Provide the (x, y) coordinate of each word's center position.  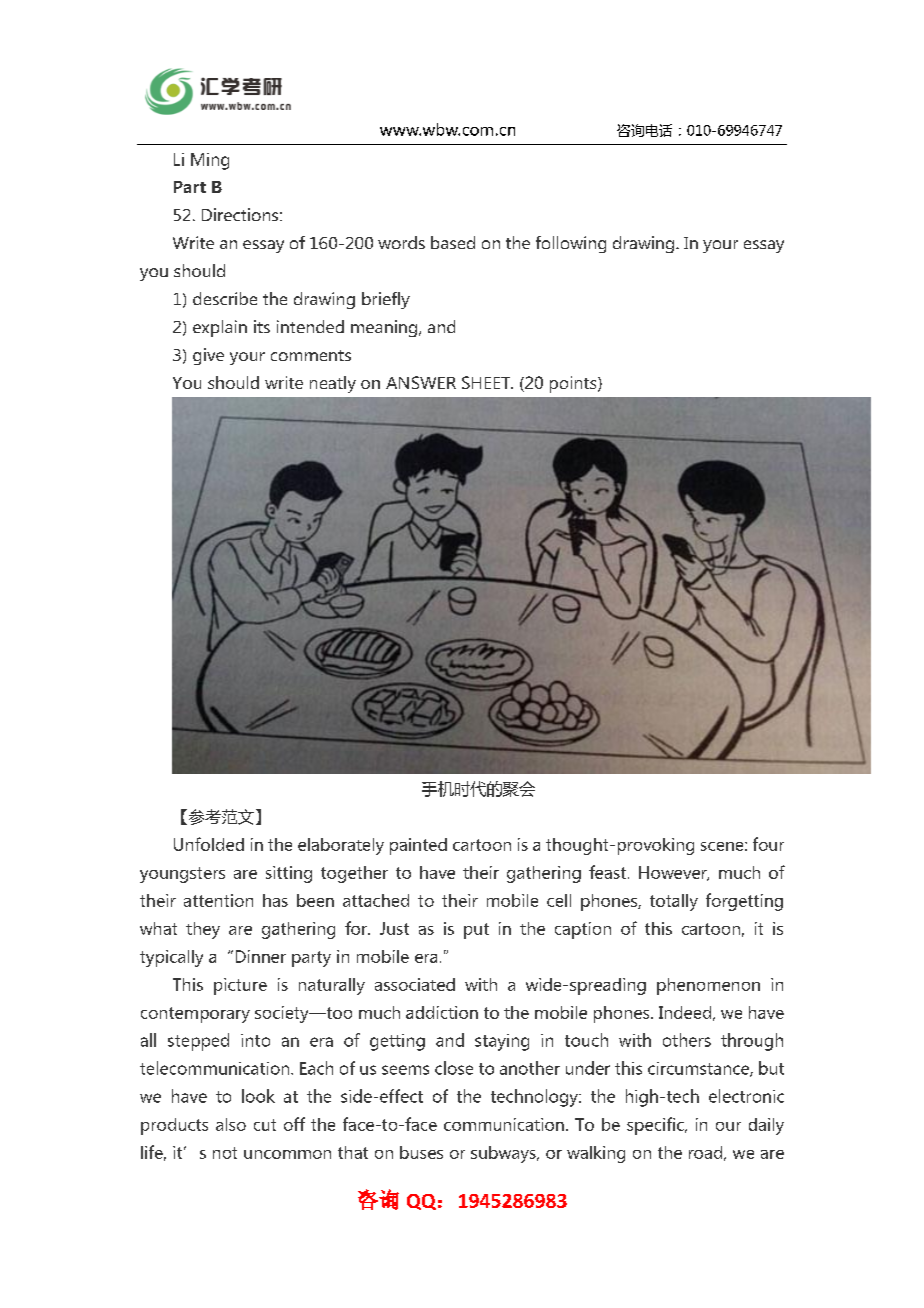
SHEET (487, 382)
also (231, 1124)
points (574, 384)
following (571, 244)
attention (218, 900)
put (476, 931)
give (208, 356)
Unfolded (209, 844)
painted (418, 846)
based (453, 242)
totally (674, 902)
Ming (210, 161)
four (768, 844)
